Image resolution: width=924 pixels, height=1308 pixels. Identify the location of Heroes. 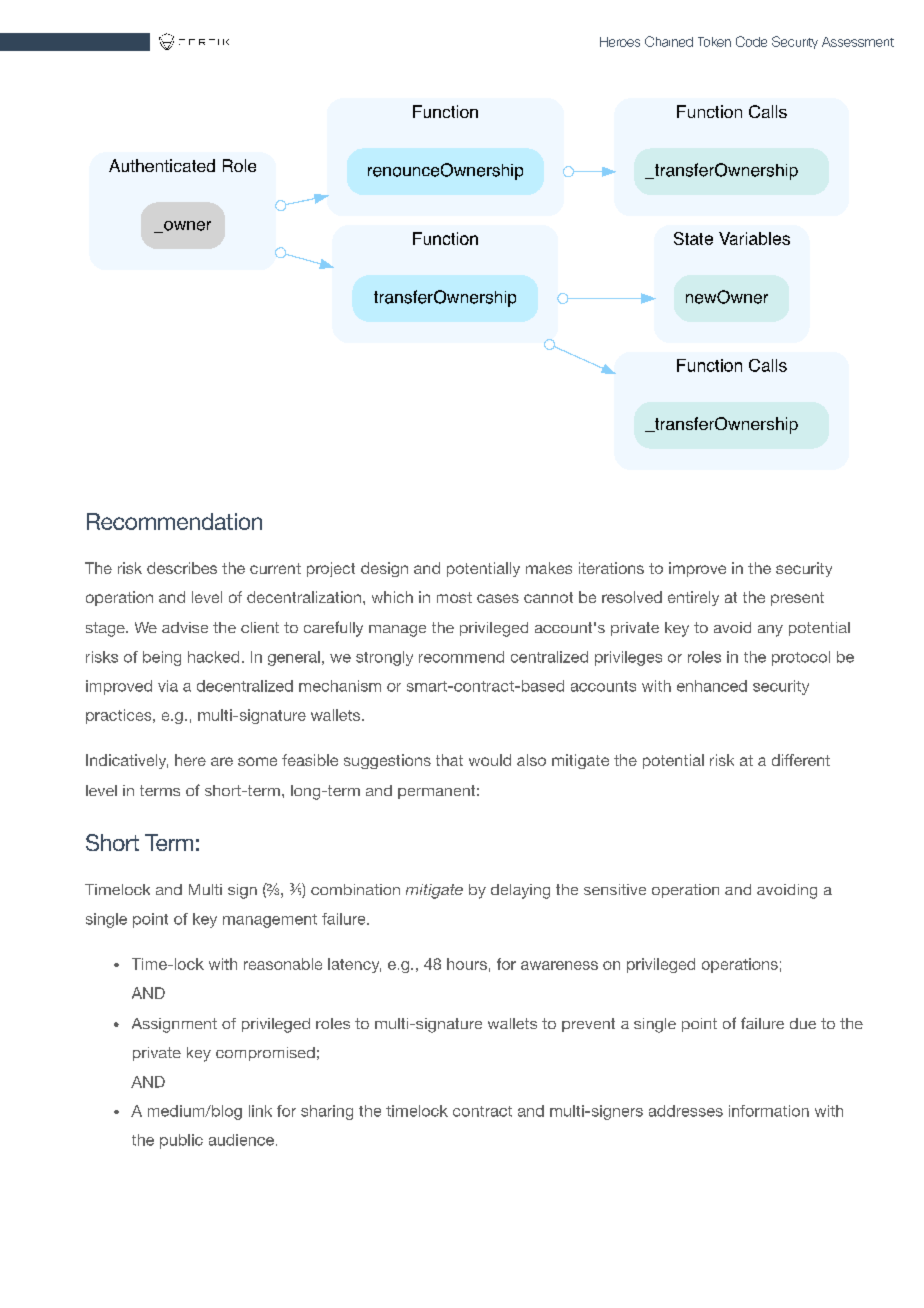
(620, 42).
